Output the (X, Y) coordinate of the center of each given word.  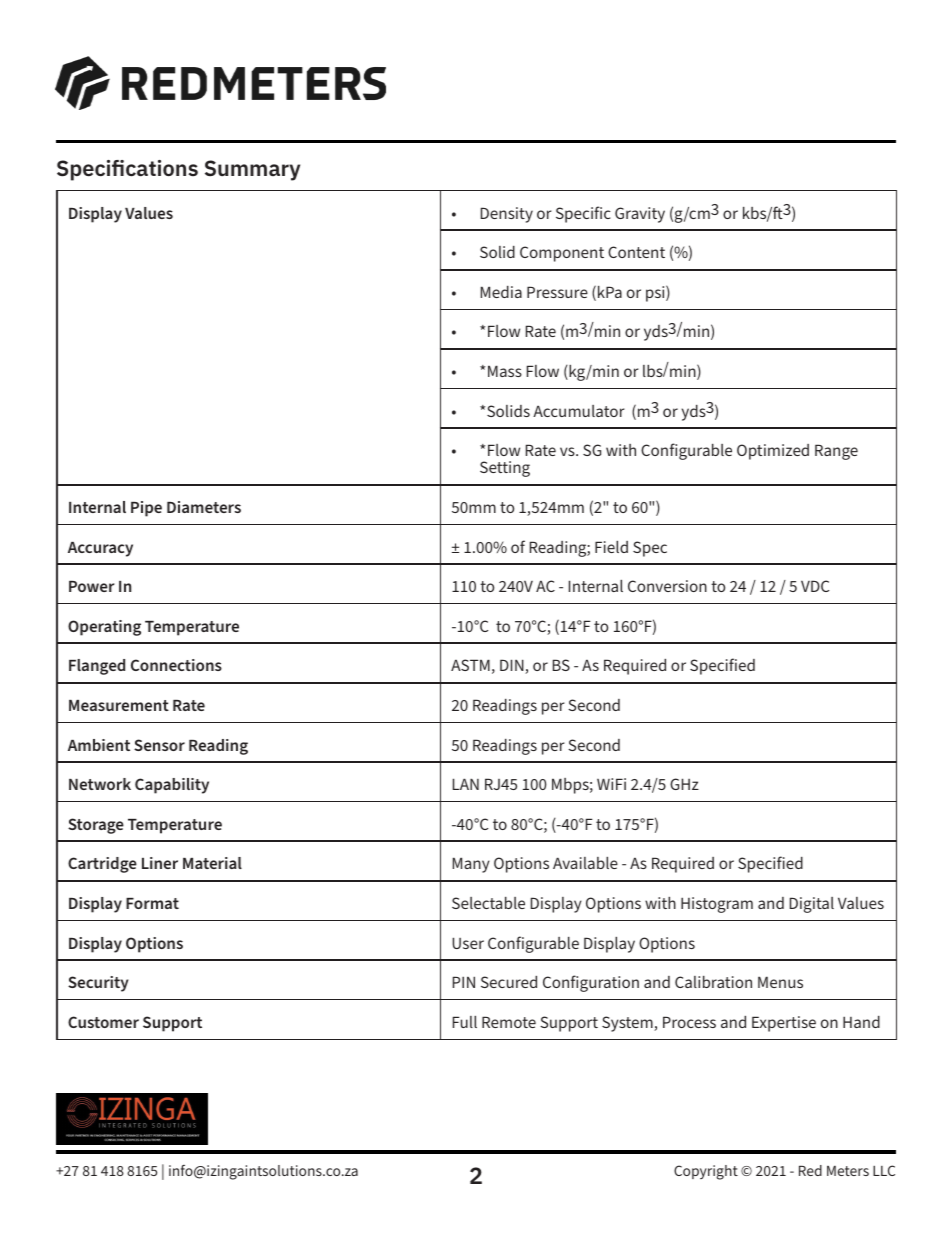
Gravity (640, 215)
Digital (812, 905)
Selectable (488, 903)
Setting (505, 469)
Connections (176, 665)
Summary (252, 170)
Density (507, 215)
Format (152, 903)
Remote (509, 1022)
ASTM (470, 665)
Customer (103, 1022)
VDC (815, 586)
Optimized (773, 452)
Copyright (706, 1172)
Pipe (146, 509)
